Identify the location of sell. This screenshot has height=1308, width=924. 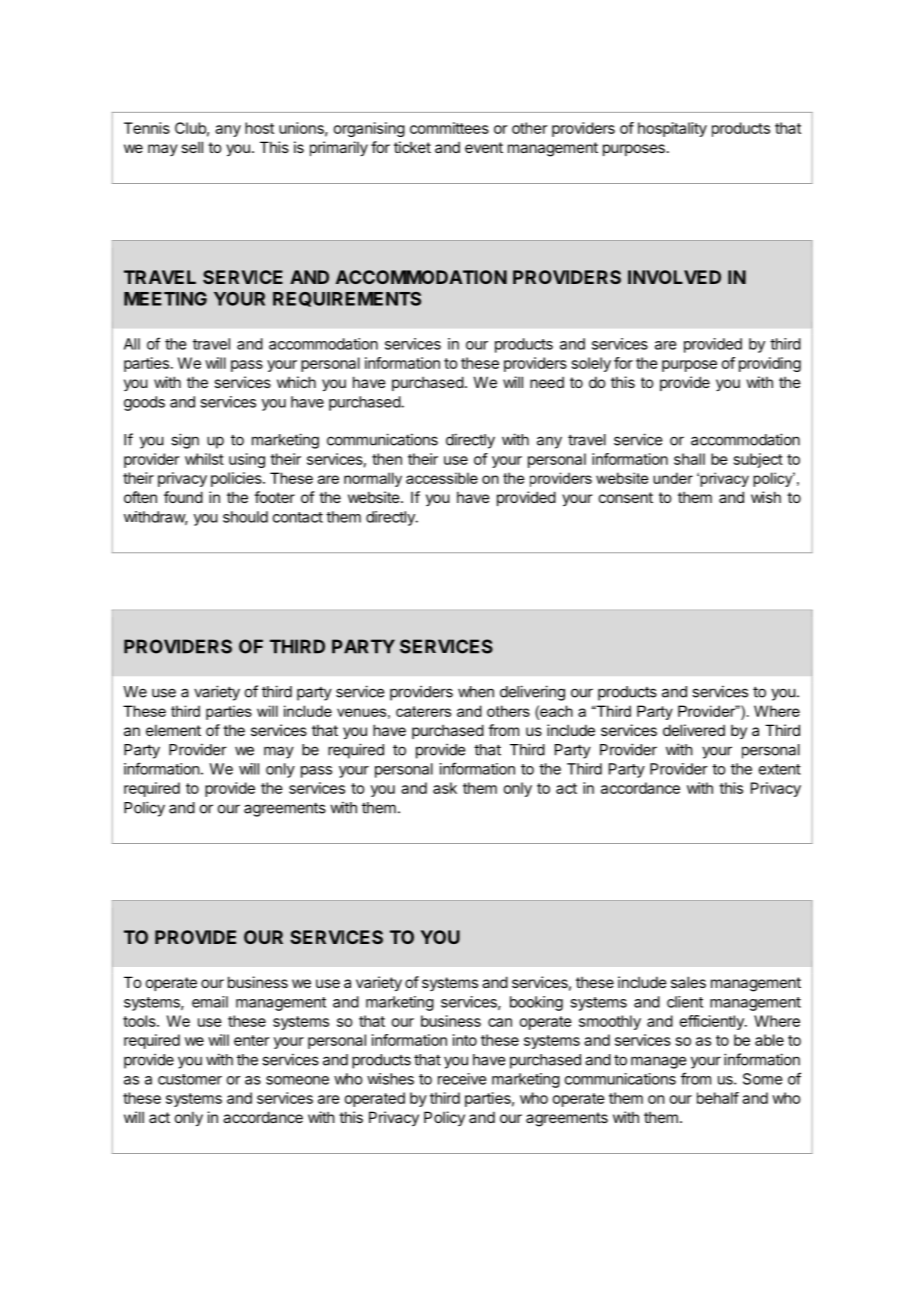
(192, 147).
